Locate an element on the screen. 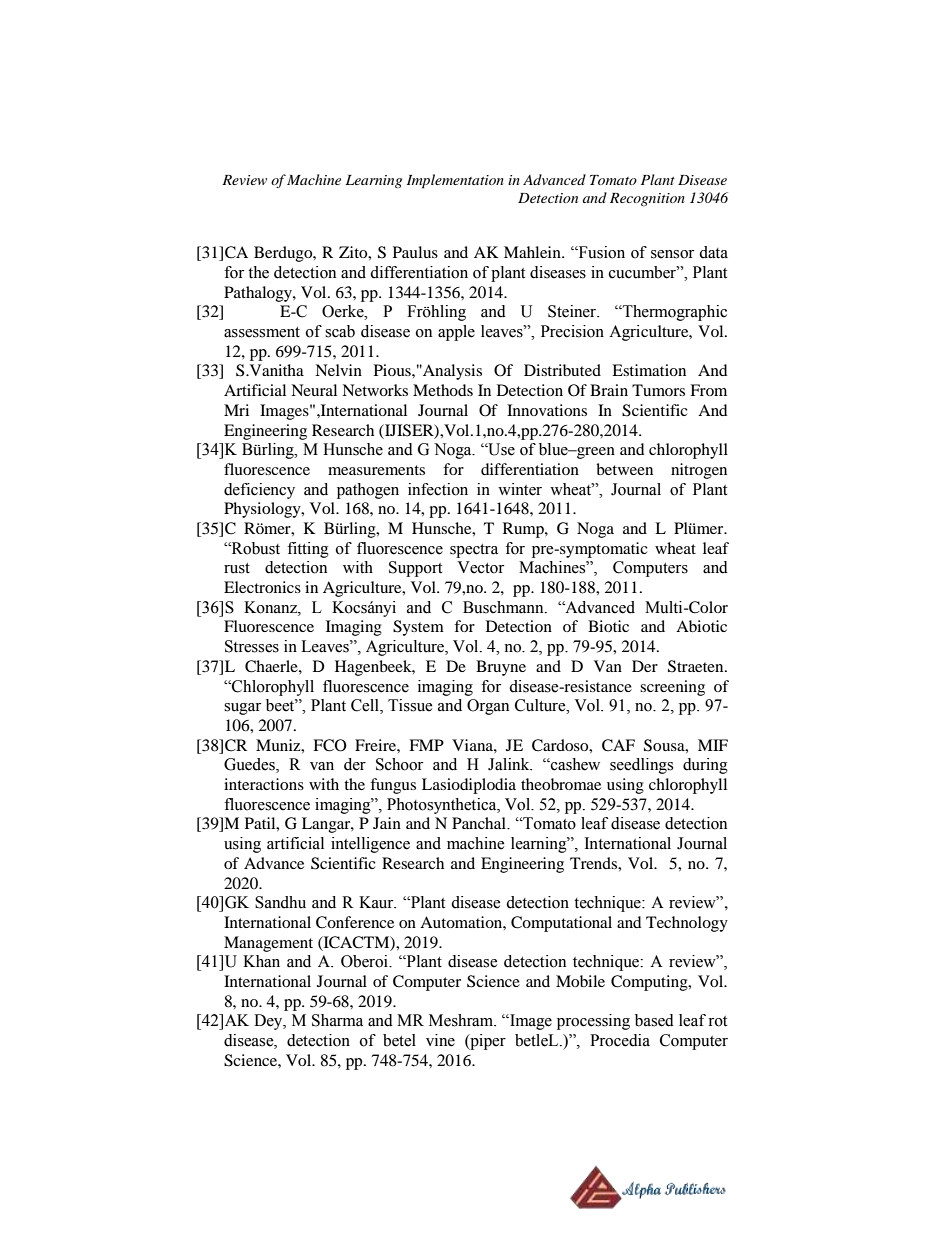 The height and width of the screenshot is (1233, 952). Recognition is located at coordinates (647, 199).
